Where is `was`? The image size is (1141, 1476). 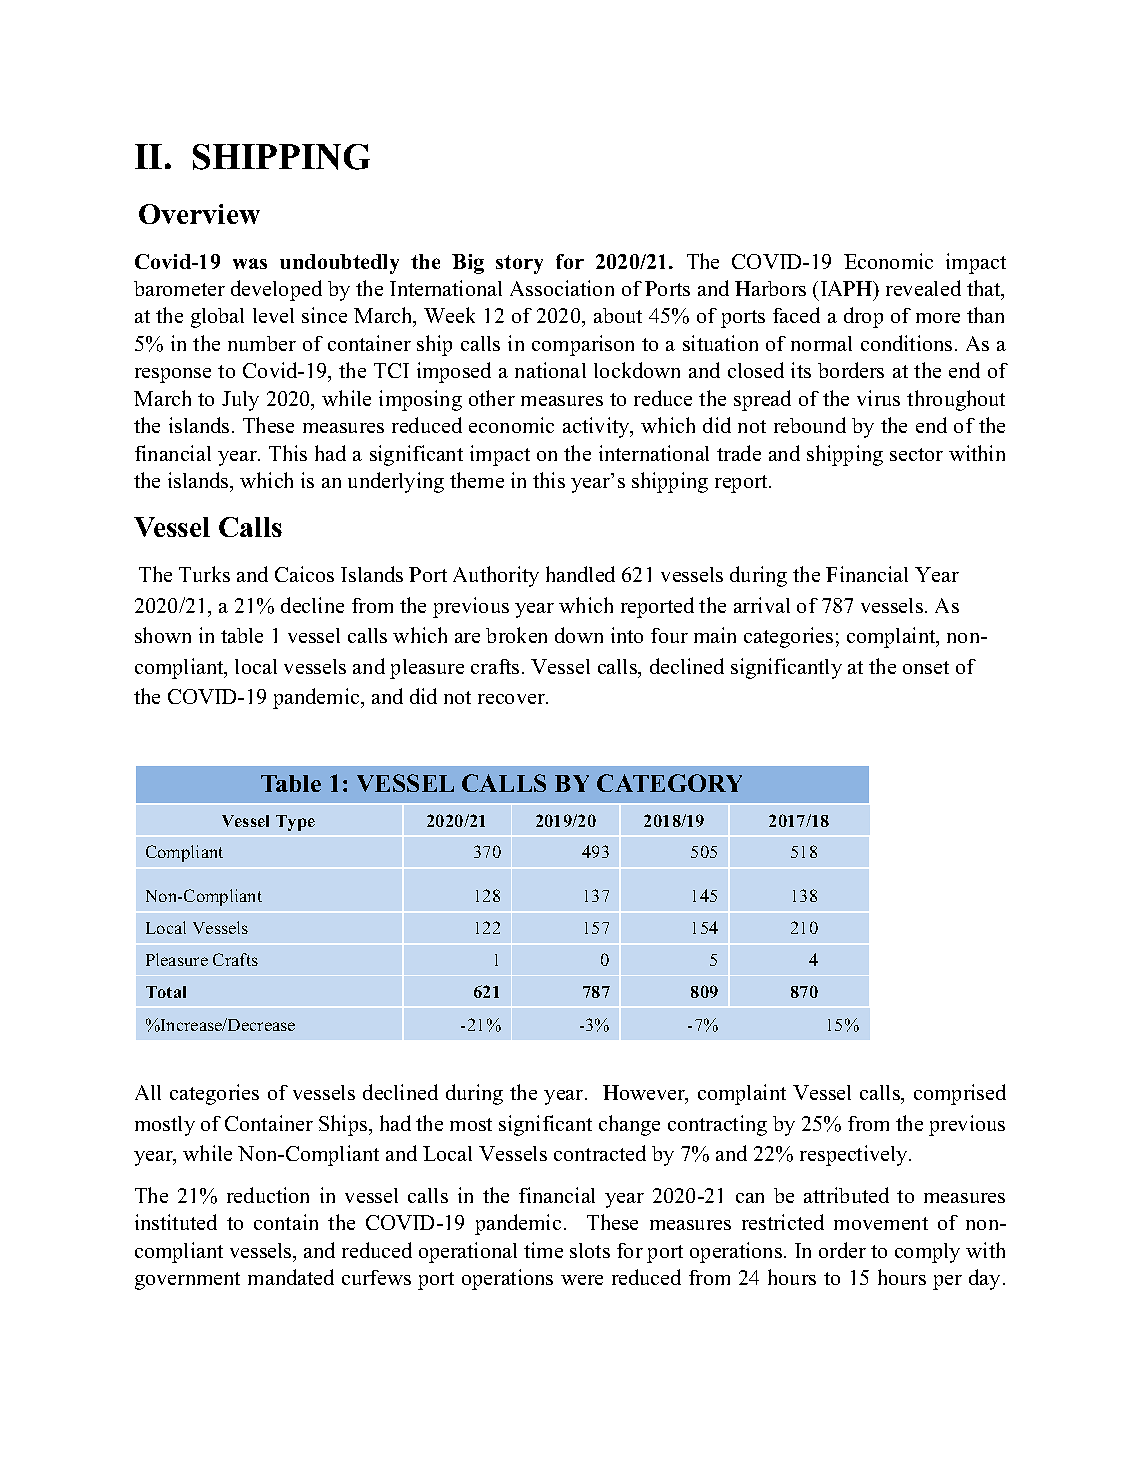
was is located at coordinates (250, 263).
